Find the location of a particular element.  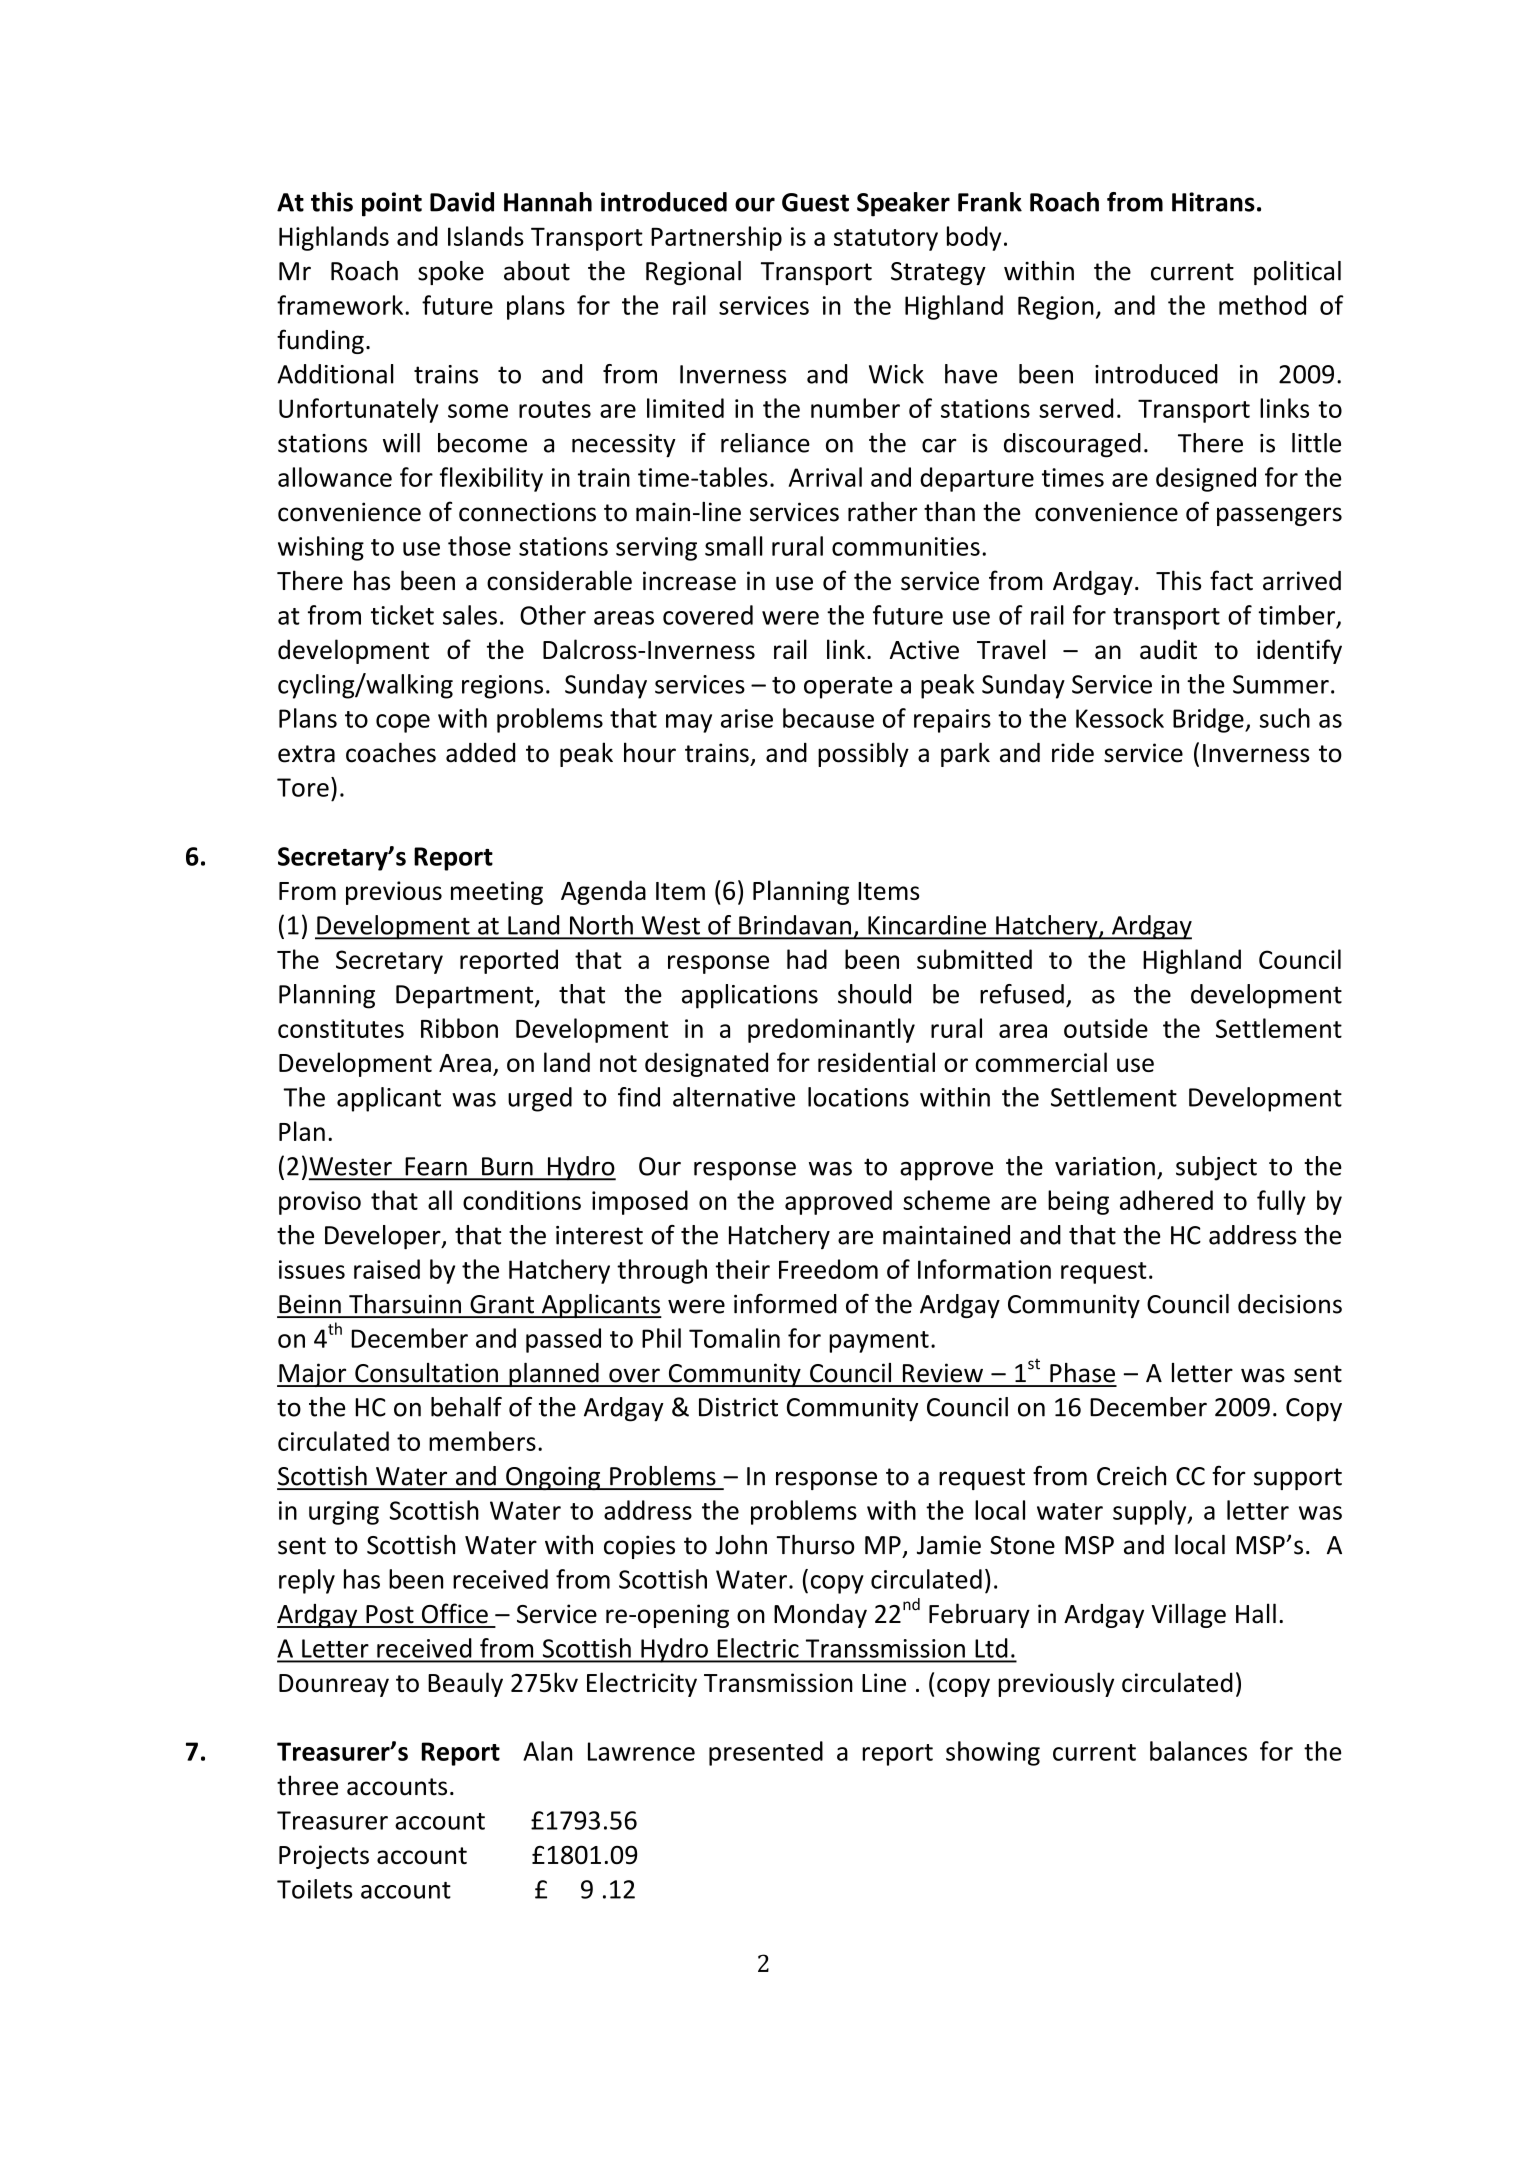

spoke is located at coordinates (451, 273).
